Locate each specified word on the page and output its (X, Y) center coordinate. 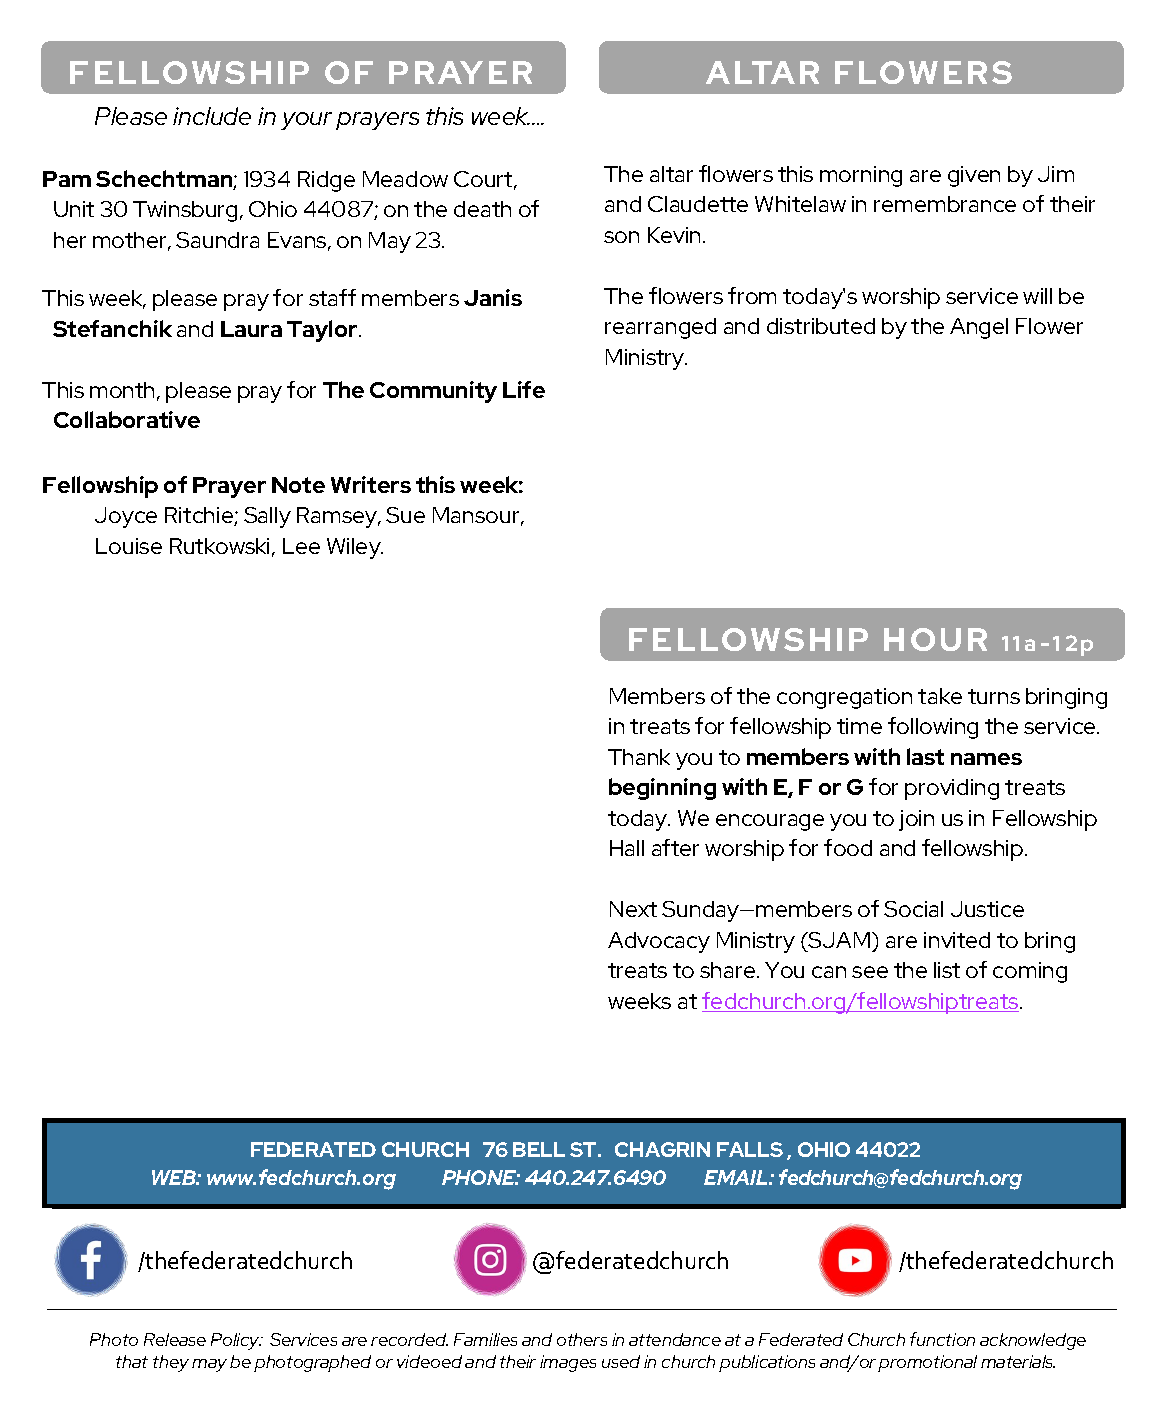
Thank (639, 757)
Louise (129, 546)
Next (633, 909)
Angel (979, 328)
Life (524, 389)
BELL (539, 1149)
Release (175, 1339)
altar (671, 174)
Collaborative (127, 419)
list (947, 970)
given (974, 176)
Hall (627, 848)
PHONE (480, 1177)
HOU (922, 639)
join (916, 820)
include (212, 116)
